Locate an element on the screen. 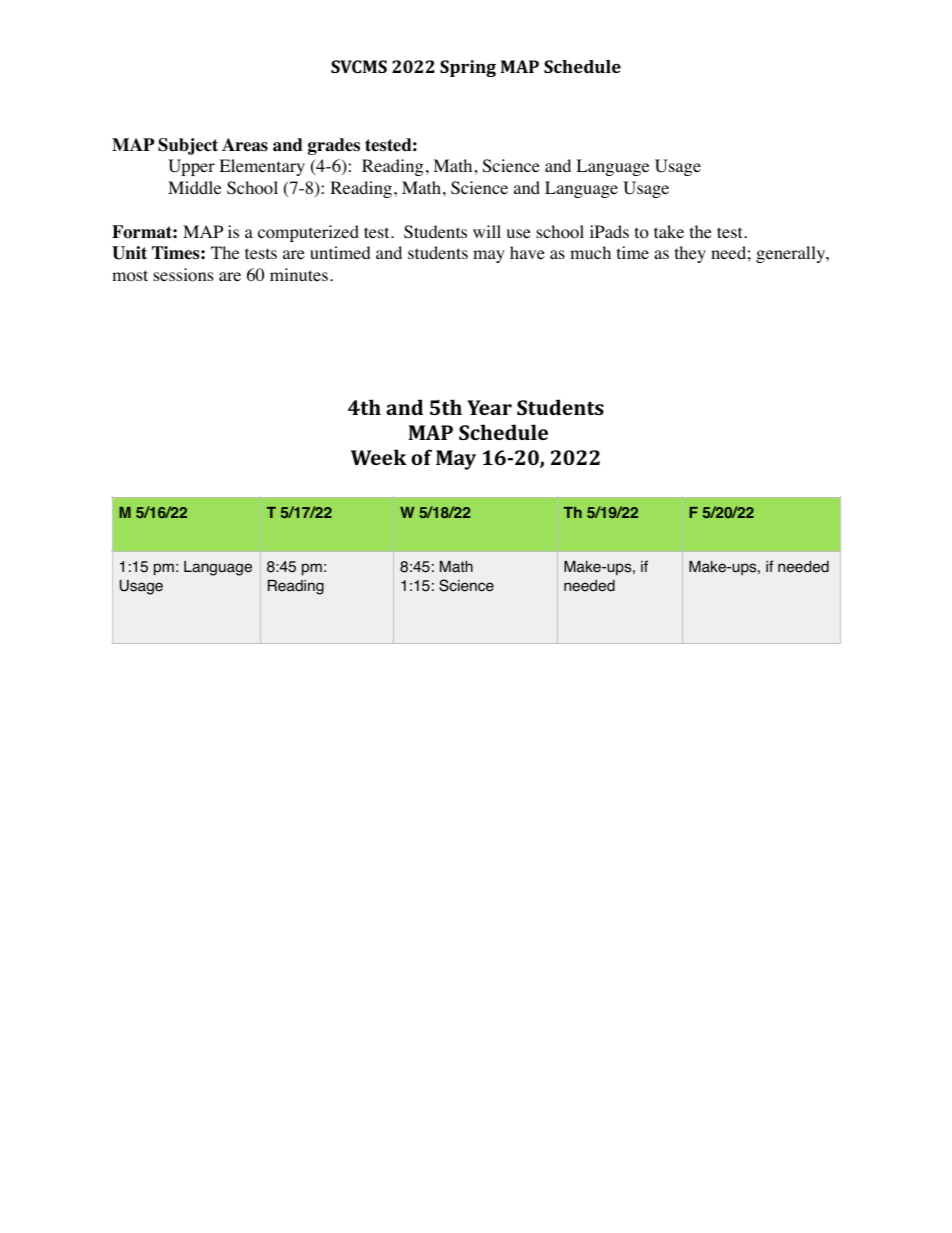 This screenshot has height=1233, width=952. Spring is located at coordinates (468, 68).
